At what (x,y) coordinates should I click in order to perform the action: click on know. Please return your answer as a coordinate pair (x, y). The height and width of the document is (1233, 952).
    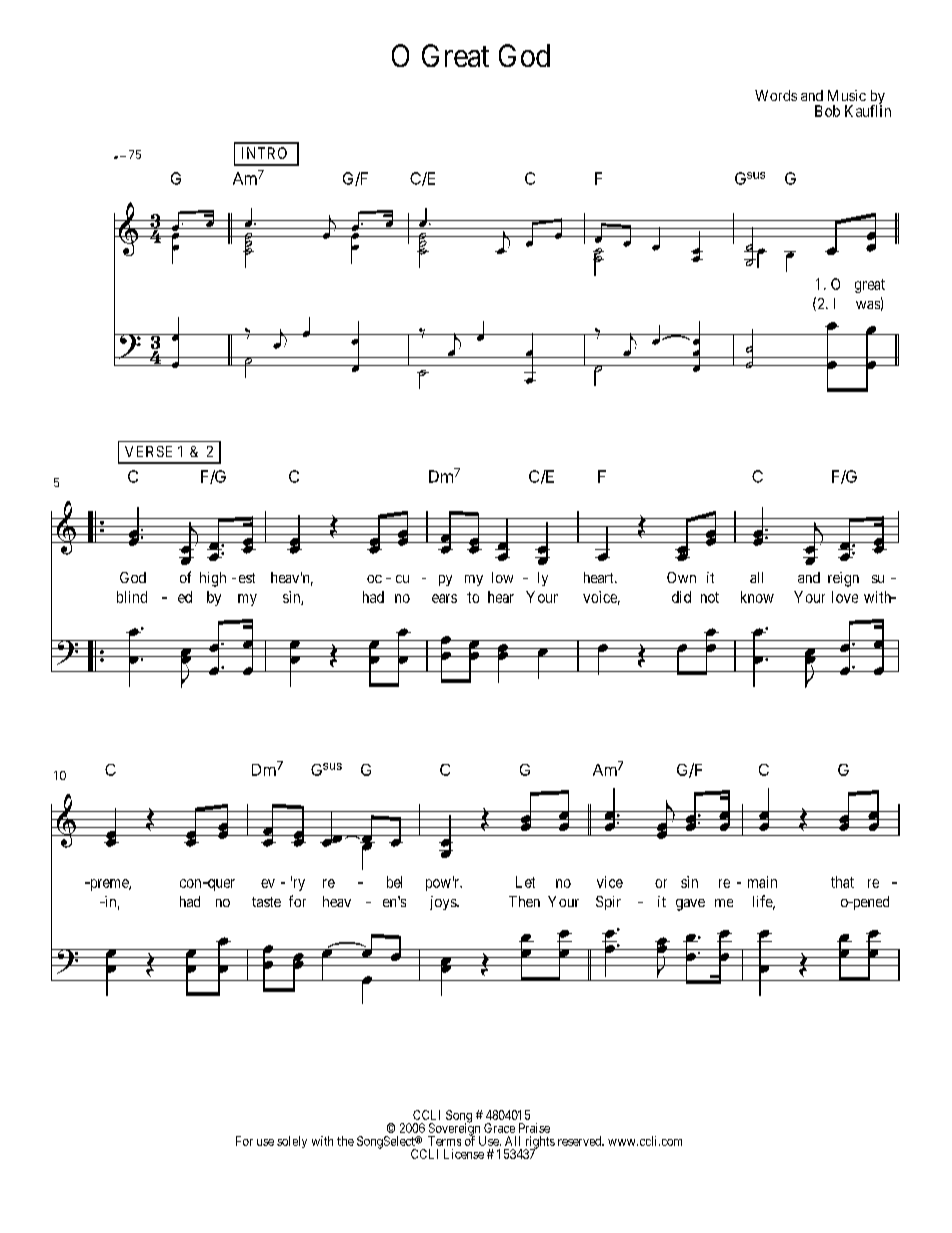
    Looking at the image, I should click on (757, 597).
